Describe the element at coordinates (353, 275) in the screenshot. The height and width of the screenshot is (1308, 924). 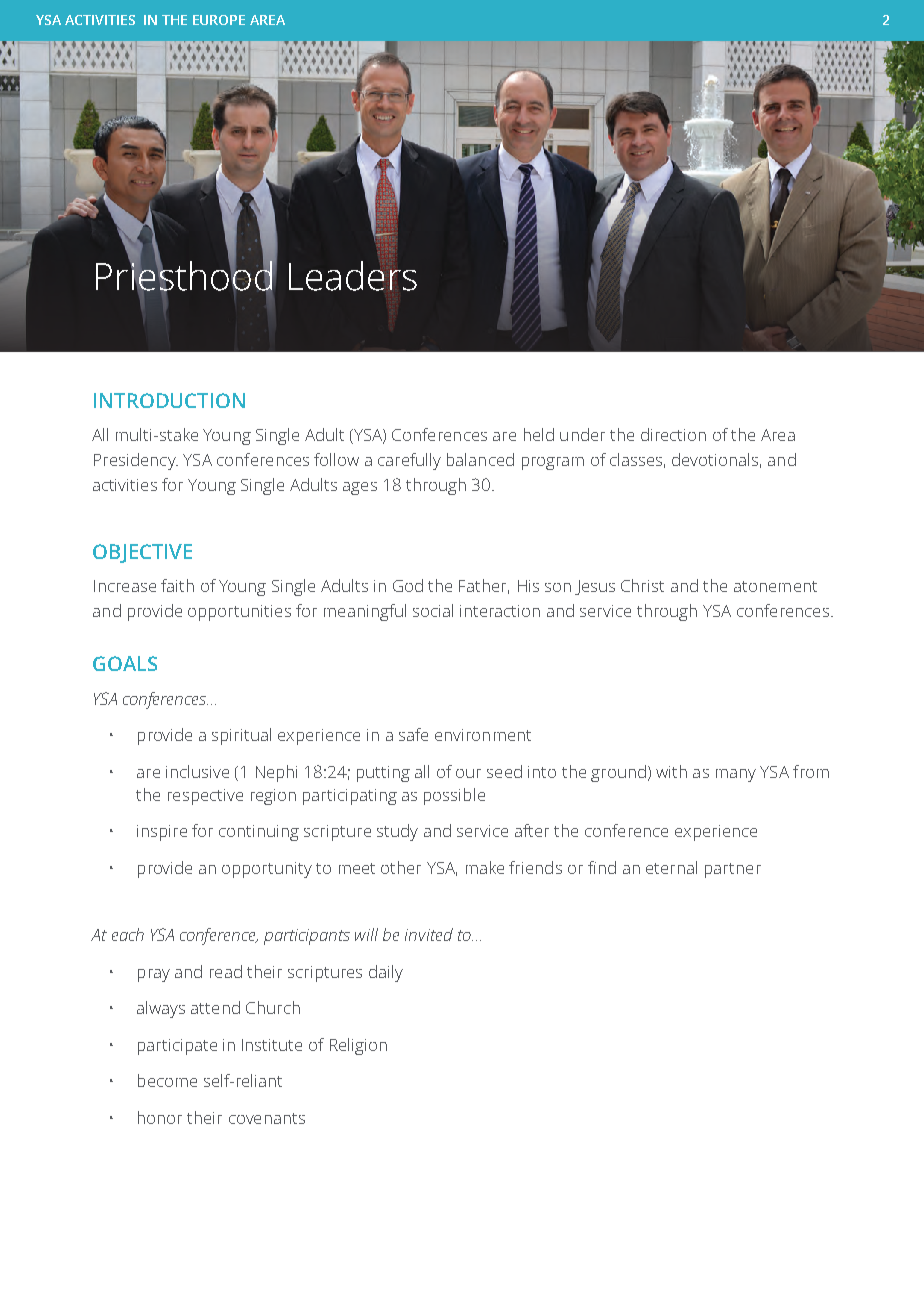
I see `Leaders` at that location.
